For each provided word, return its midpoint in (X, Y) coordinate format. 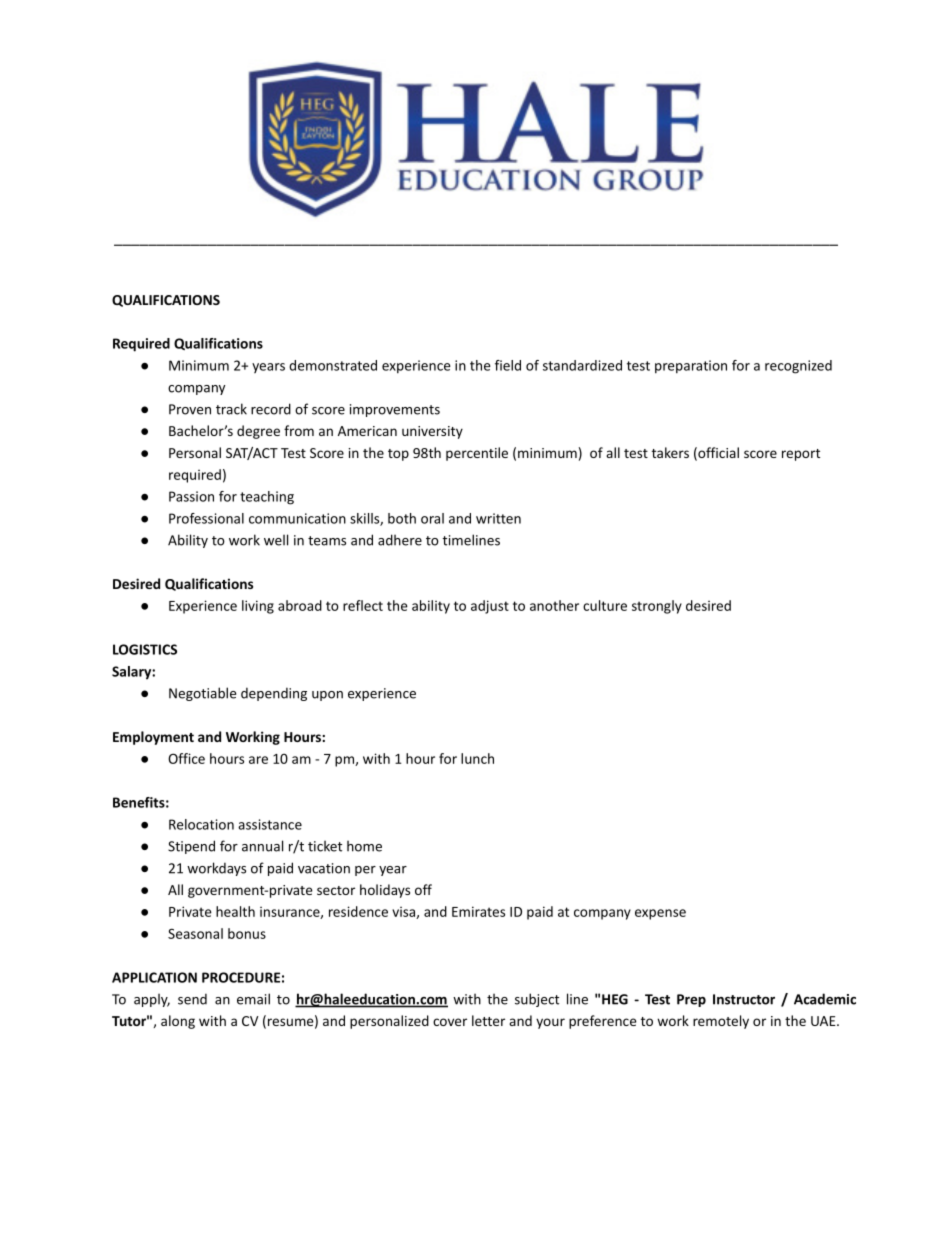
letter (488, 1020)
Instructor (744, 999)
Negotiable (202, 694)
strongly (657, 607)
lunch (477, 758)
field (508, 365)
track (231, 409)
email (253, 999)
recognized (798, 367)
